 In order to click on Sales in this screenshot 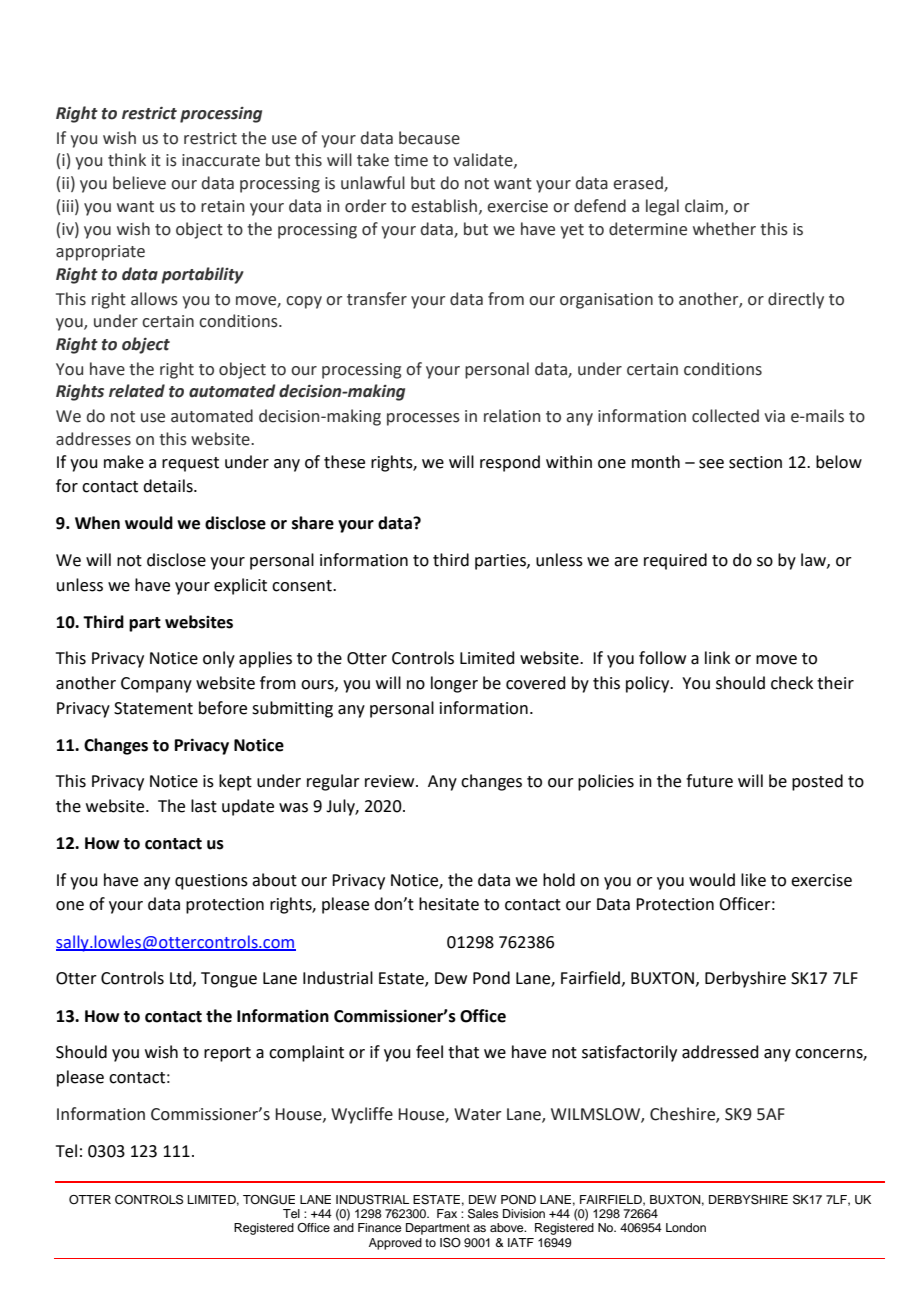, I will do `click(483, 1214)`.
